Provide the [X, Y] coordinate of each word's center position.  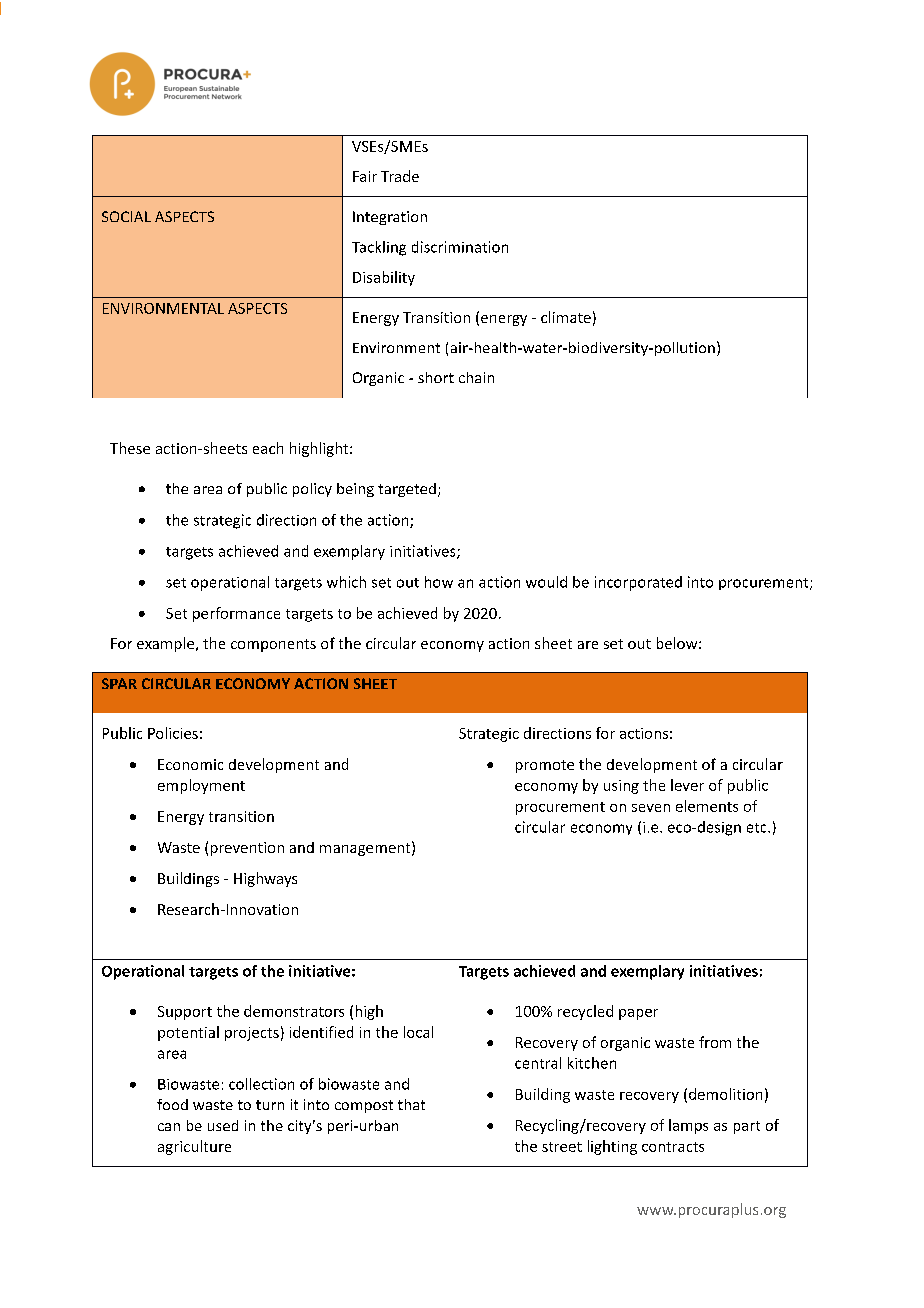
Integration [390, 218]
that [411, 1104]
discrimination [460, 247]
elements [707, 806]
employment [201, 786]
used [223, 1125]
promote [545, 766]
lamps [688, 1126]
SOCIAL [126, 216]
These [130, 448]
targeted [407, 490]
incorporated [638, 583]
